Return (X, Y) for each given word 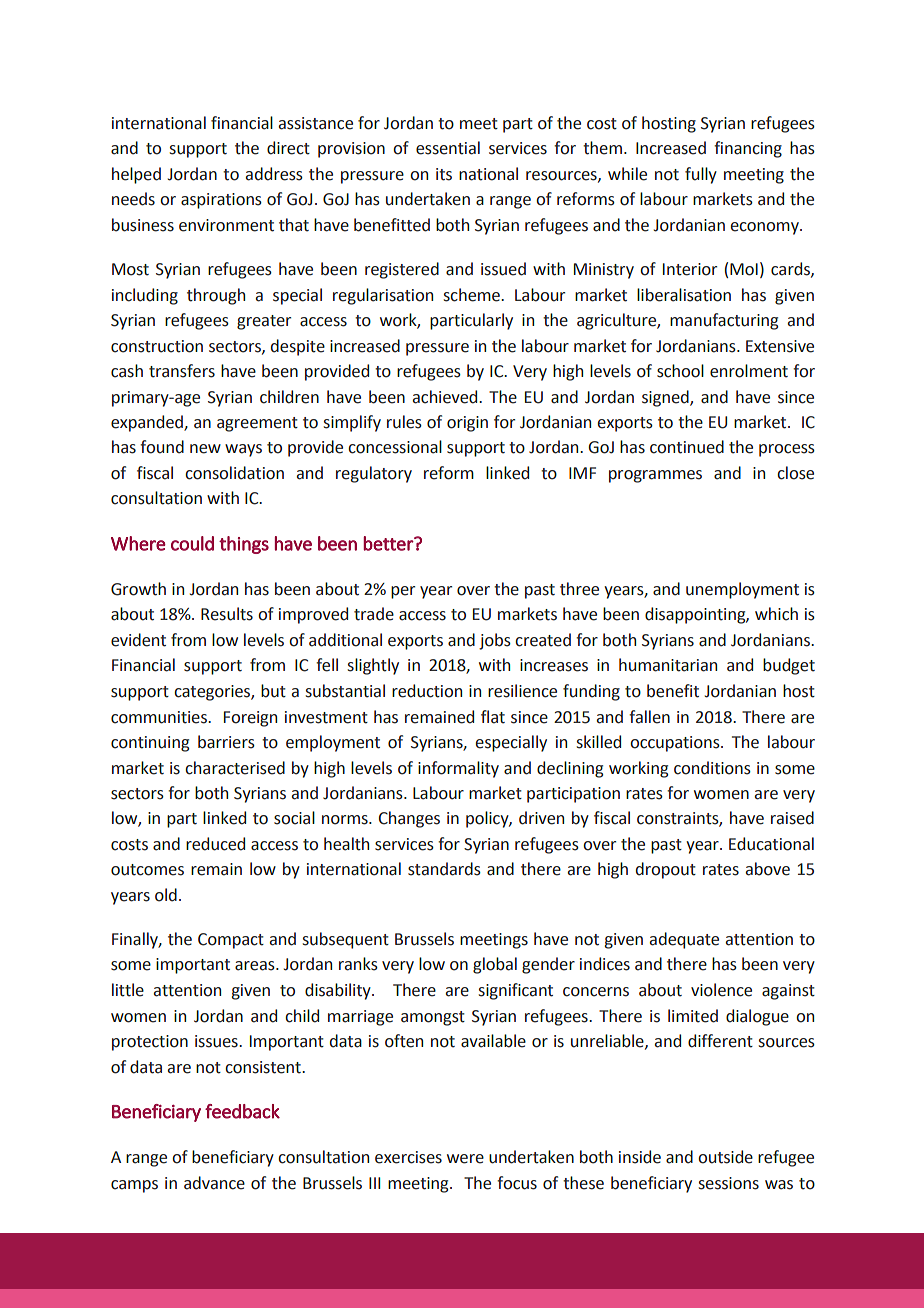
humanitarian (668, 665)
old (166, 895)
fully (701, 175)
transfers (182, 371)
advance (214, 1183)
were (465, 1159)
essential (448, 148)
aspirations (221, 201)
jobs (495, 641)
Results (227, 614)
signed (666, 398)
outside (725, 1157)
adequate (684, 940)
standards (444, 869)
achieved (446, 397)
